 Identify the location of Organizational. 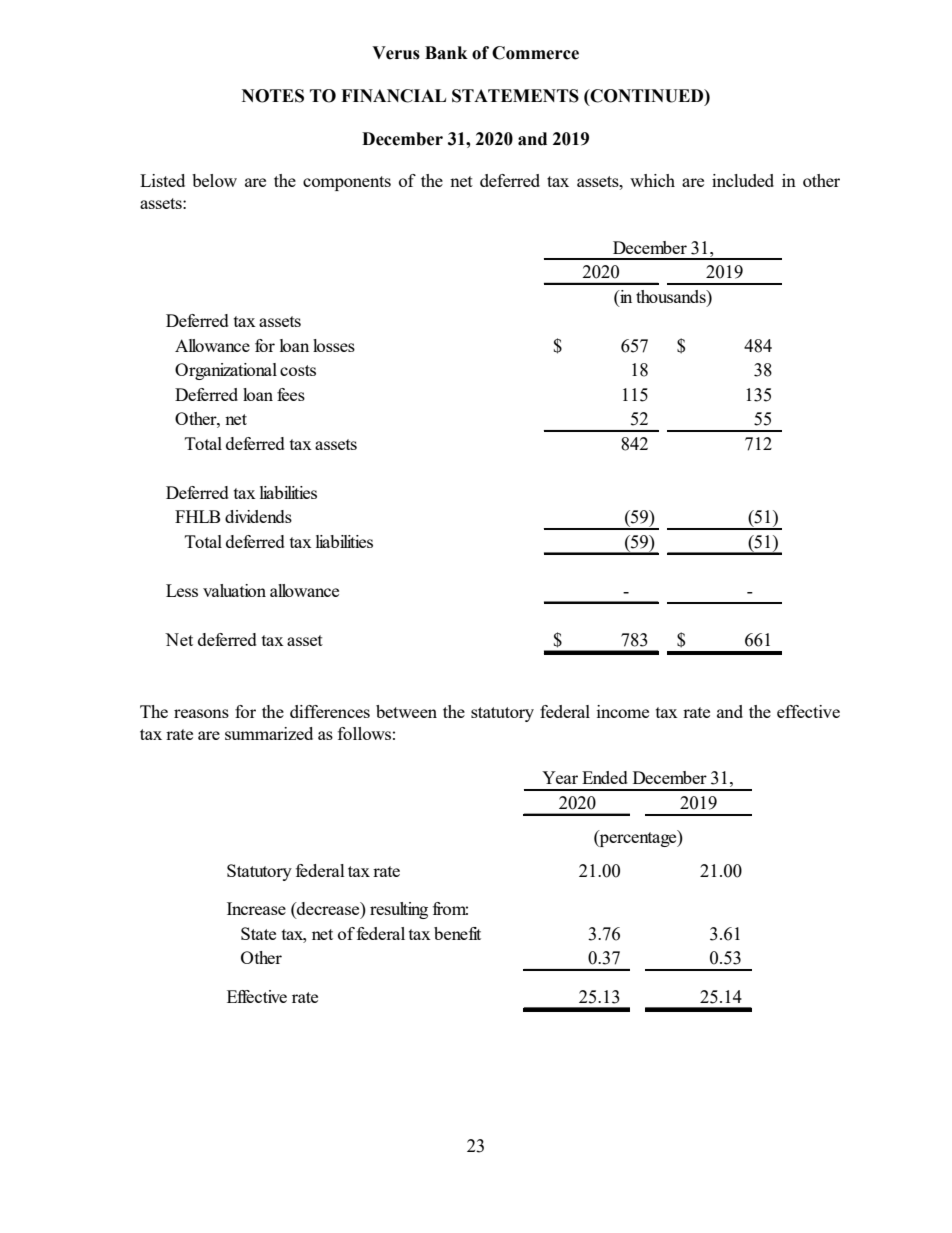
(226, 371).
